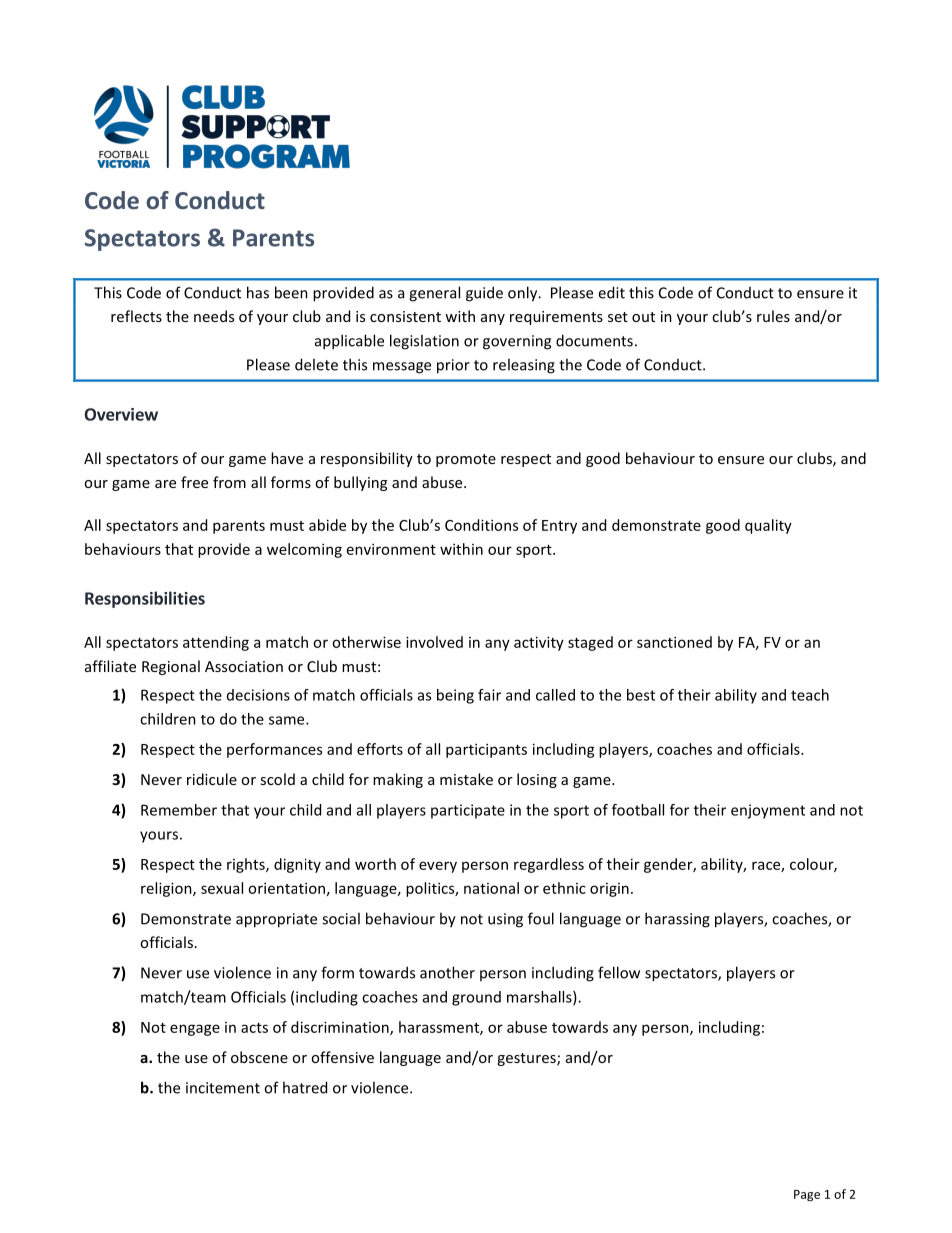 This image has width=952, height=1233. I want to click on gestures, so click(527, 1059).
